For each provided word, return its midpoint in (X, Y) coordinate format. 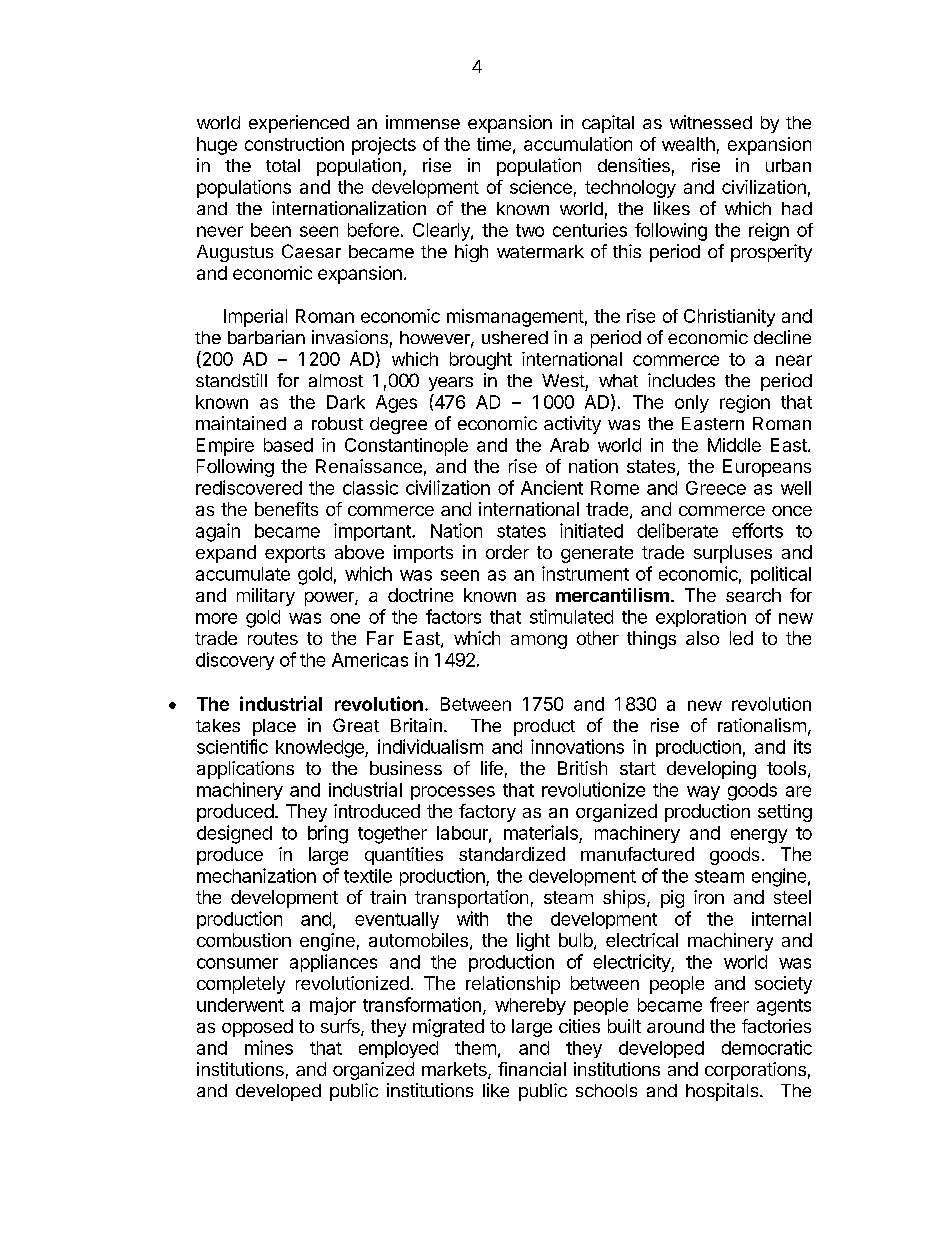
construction (294, 144)
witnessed (711, 122)
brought (481, 361)
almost (336, 380)
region (745, 404)
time (494, 144)
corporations (755, 1071)
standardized (512, 854)
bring (328, 834)
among (539, 642)
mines (269, 1047)
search (753, 595)
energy (759, 836)
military (266, 597)
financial (532, 1069)
